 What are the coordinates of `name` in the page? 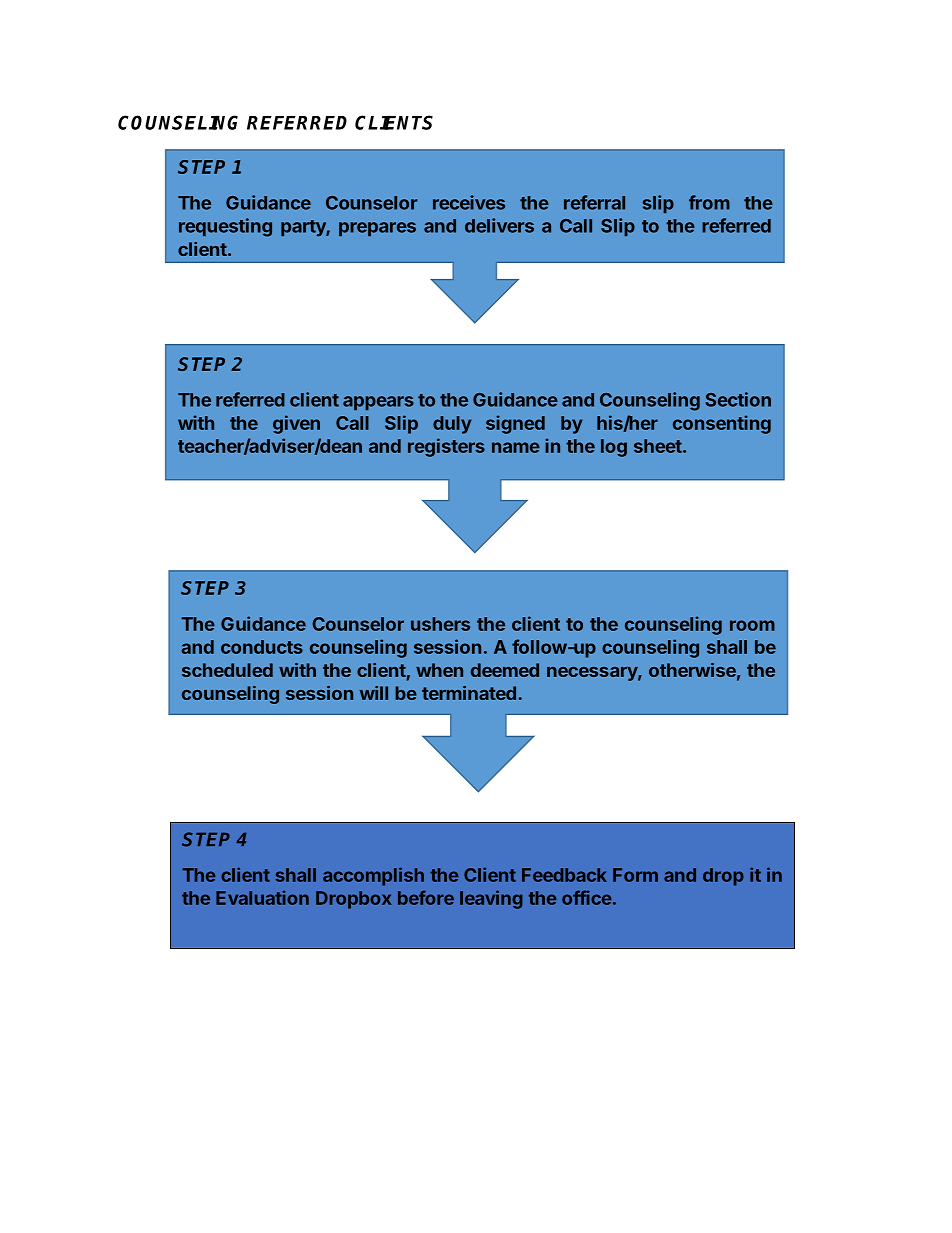 It's located at (516, 447).
